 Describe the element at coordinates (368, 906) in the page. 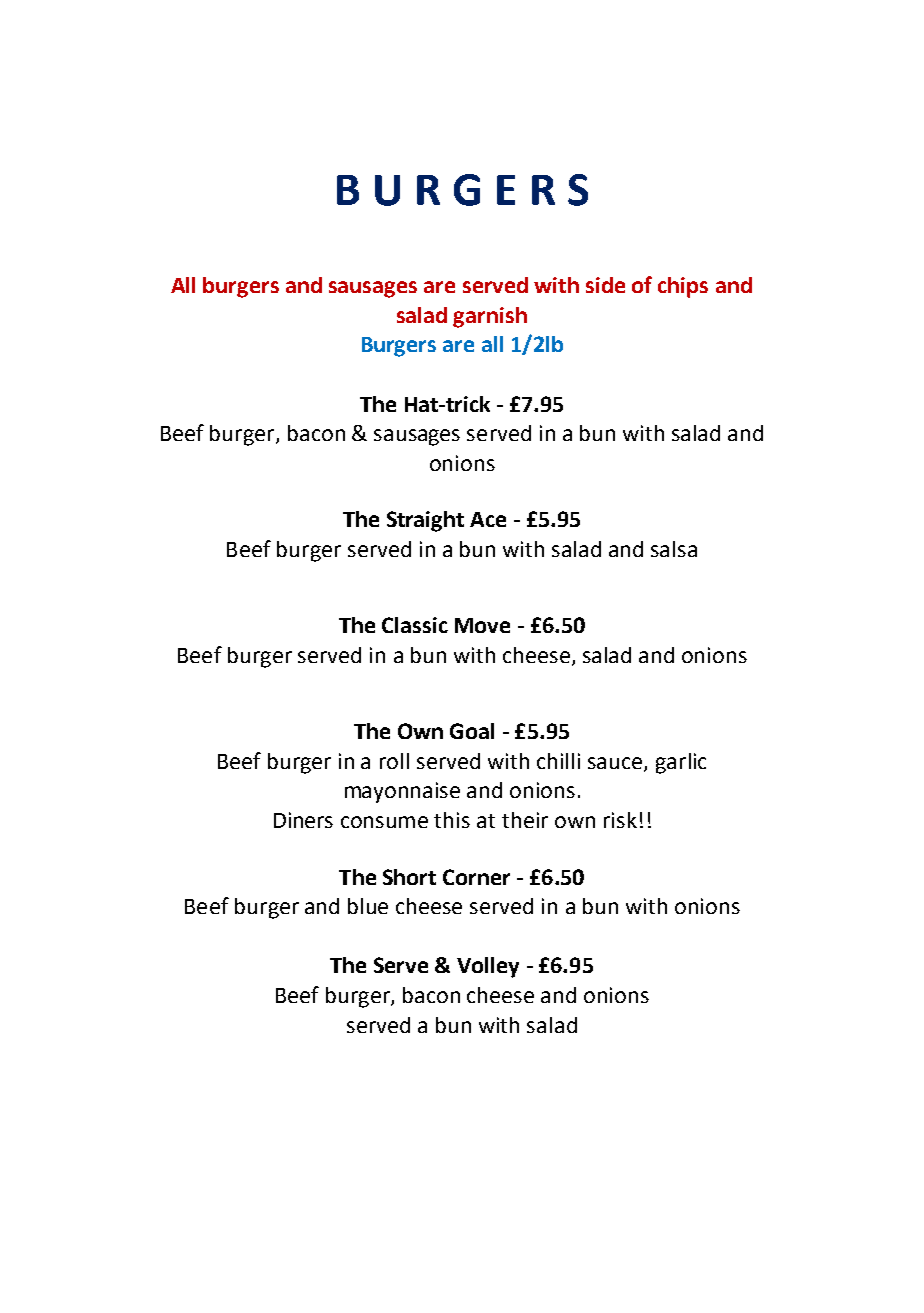

I see `blue` at that location.
